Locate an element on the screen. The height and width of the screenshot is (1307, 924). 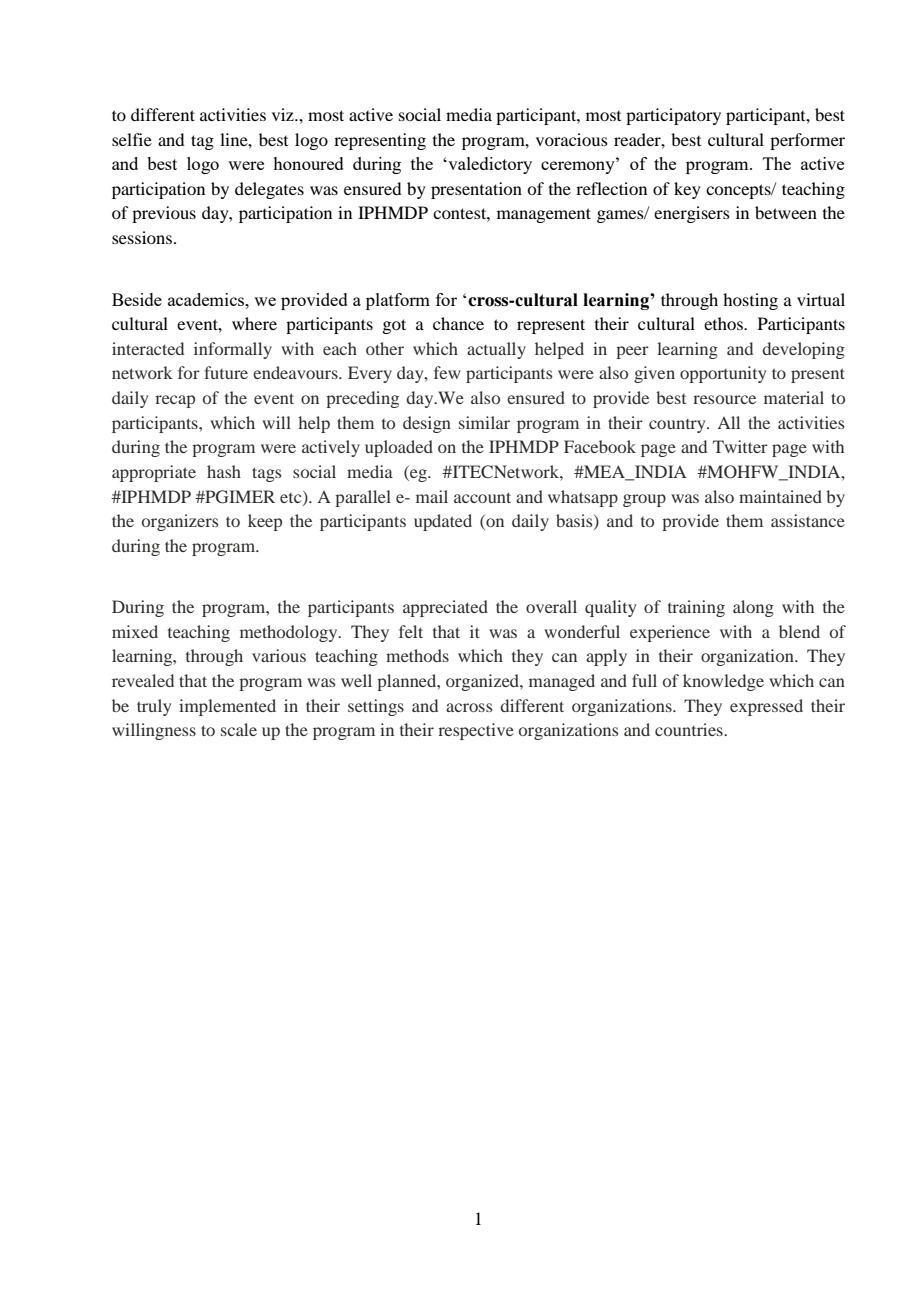
respective is located at coordinates (476, 731).
